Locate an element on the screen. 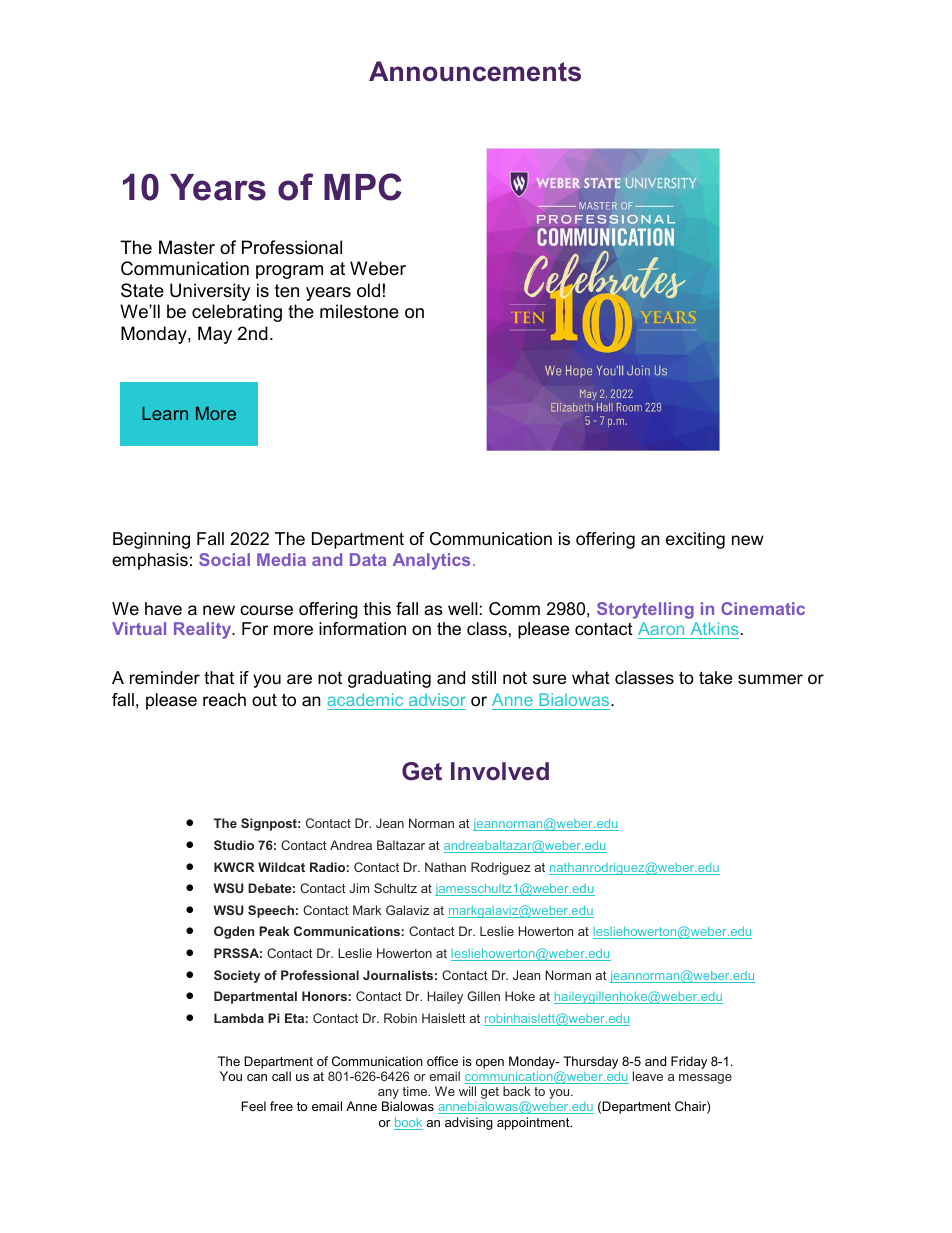  Announcements is located at coordinates (475, 71).
